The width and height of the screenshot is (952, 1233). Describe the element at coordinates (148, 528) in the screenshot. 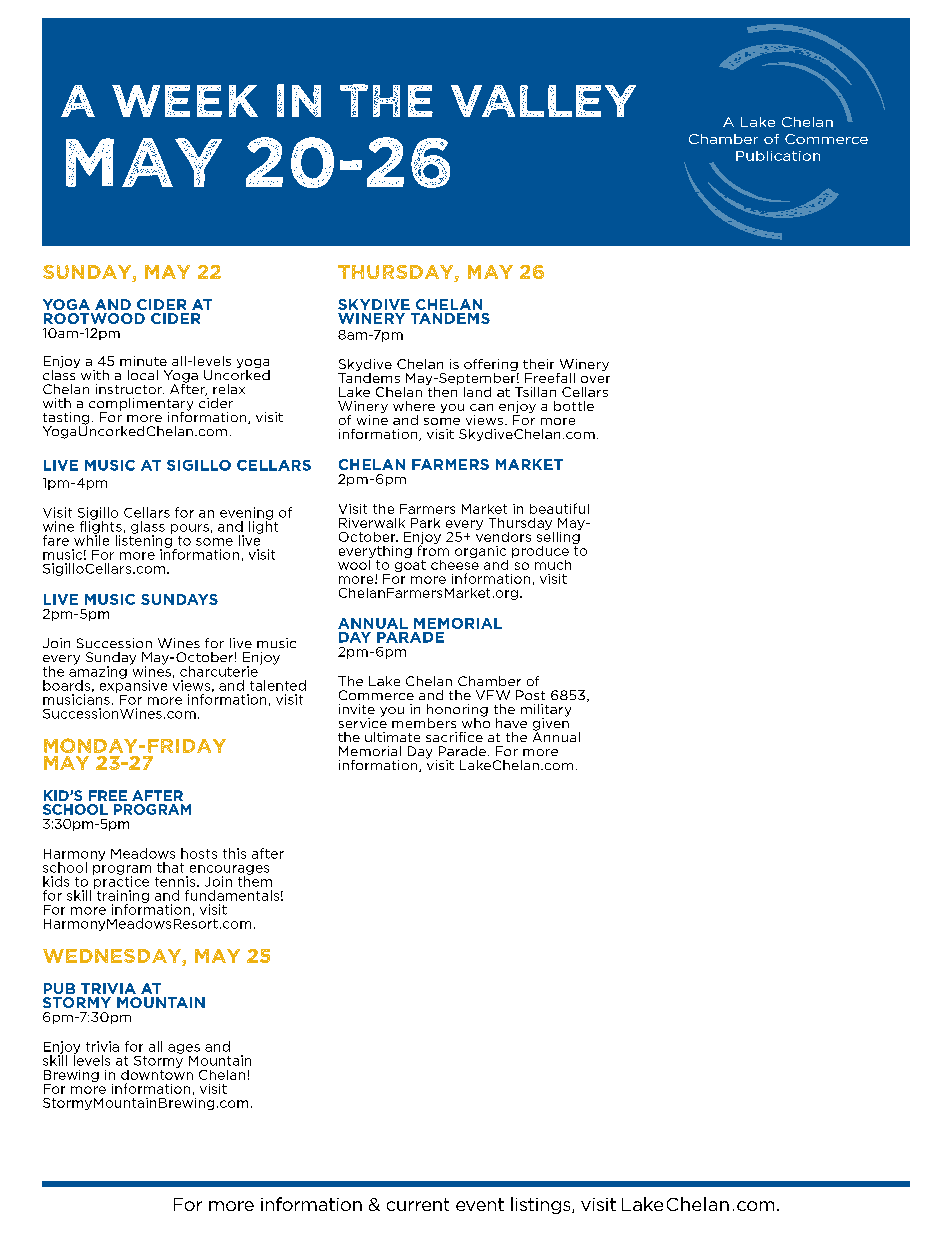

I see `glass` at that location.
